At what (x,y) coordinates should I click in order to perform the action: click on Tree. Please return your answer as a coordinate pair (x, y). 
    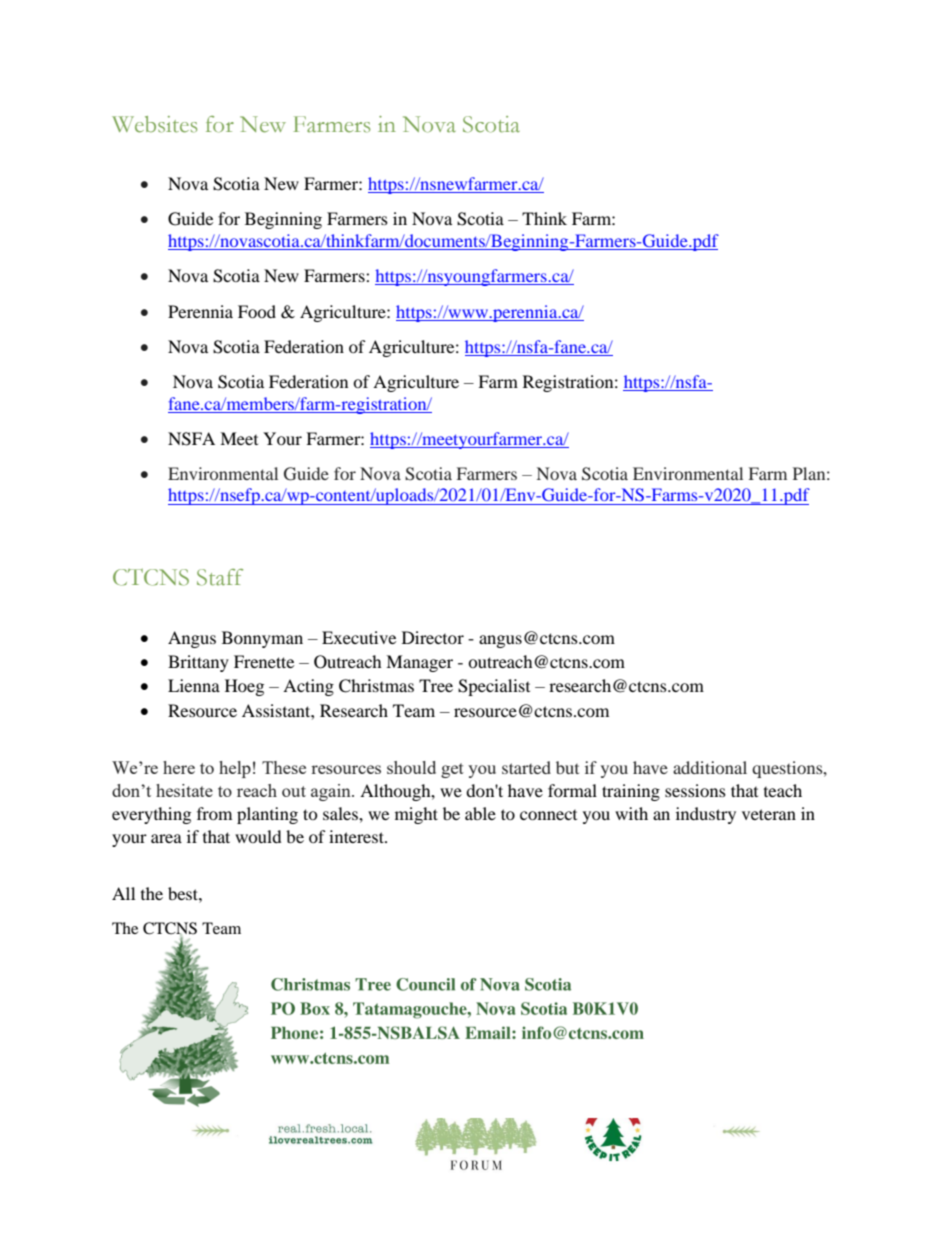
    Looking at the image, I should click on (436, 685).
